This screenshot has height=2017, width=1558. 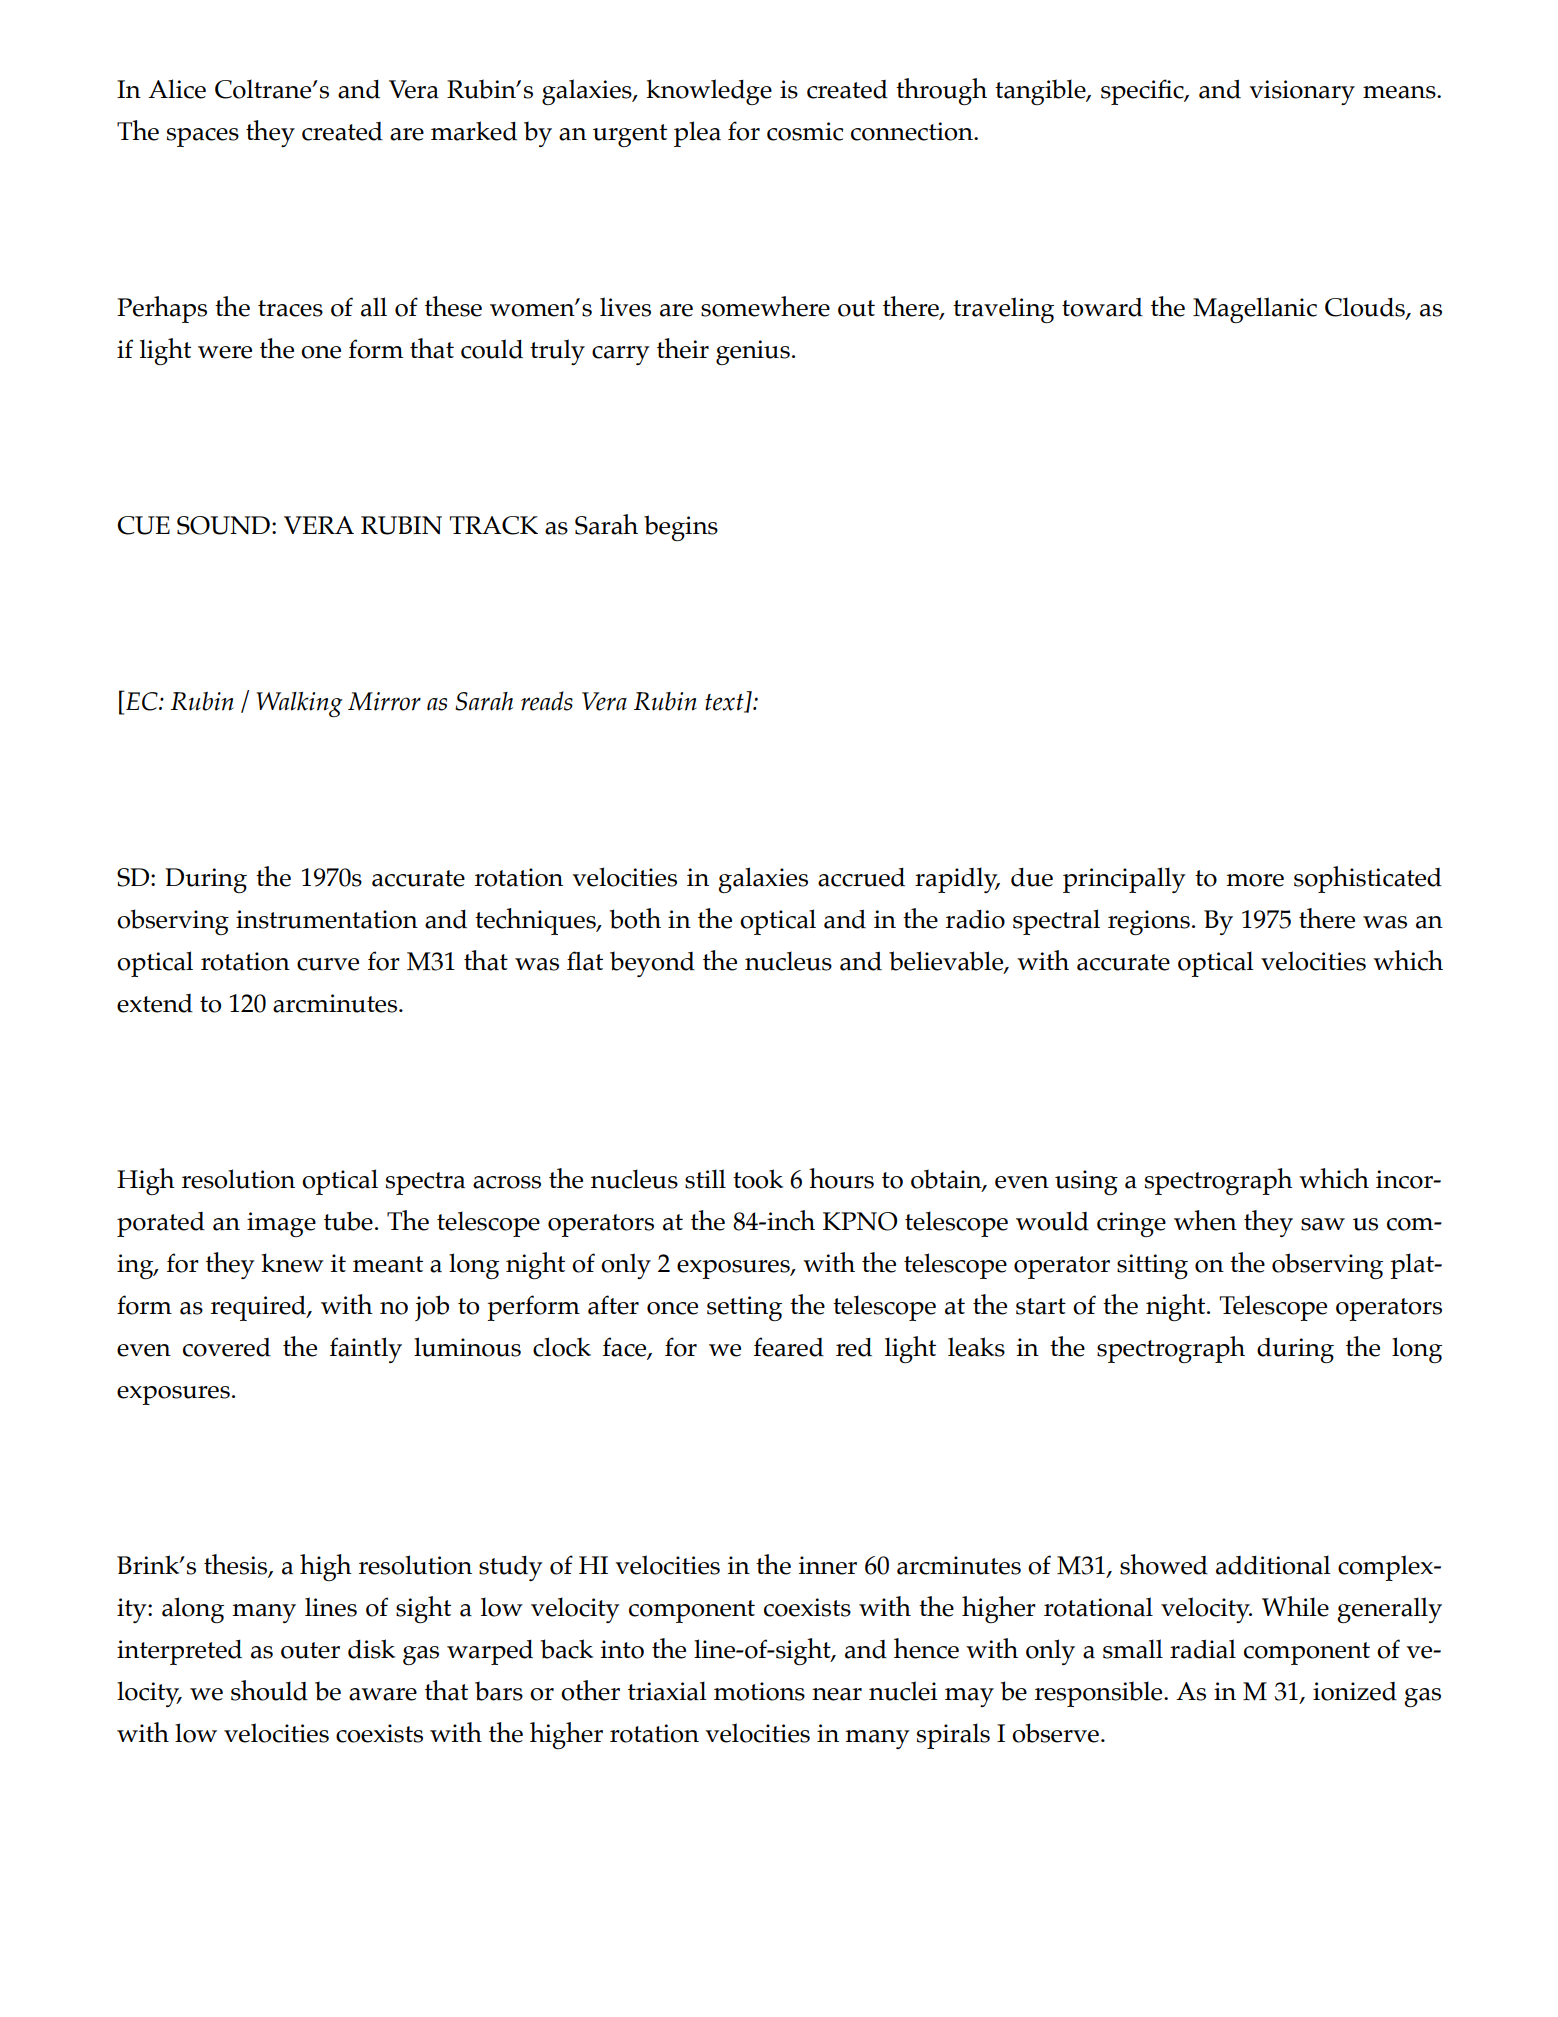 What do you see at coordinates (269, 1690) in the screenshot?
I see `should` at bounding box center [269, 1690].
